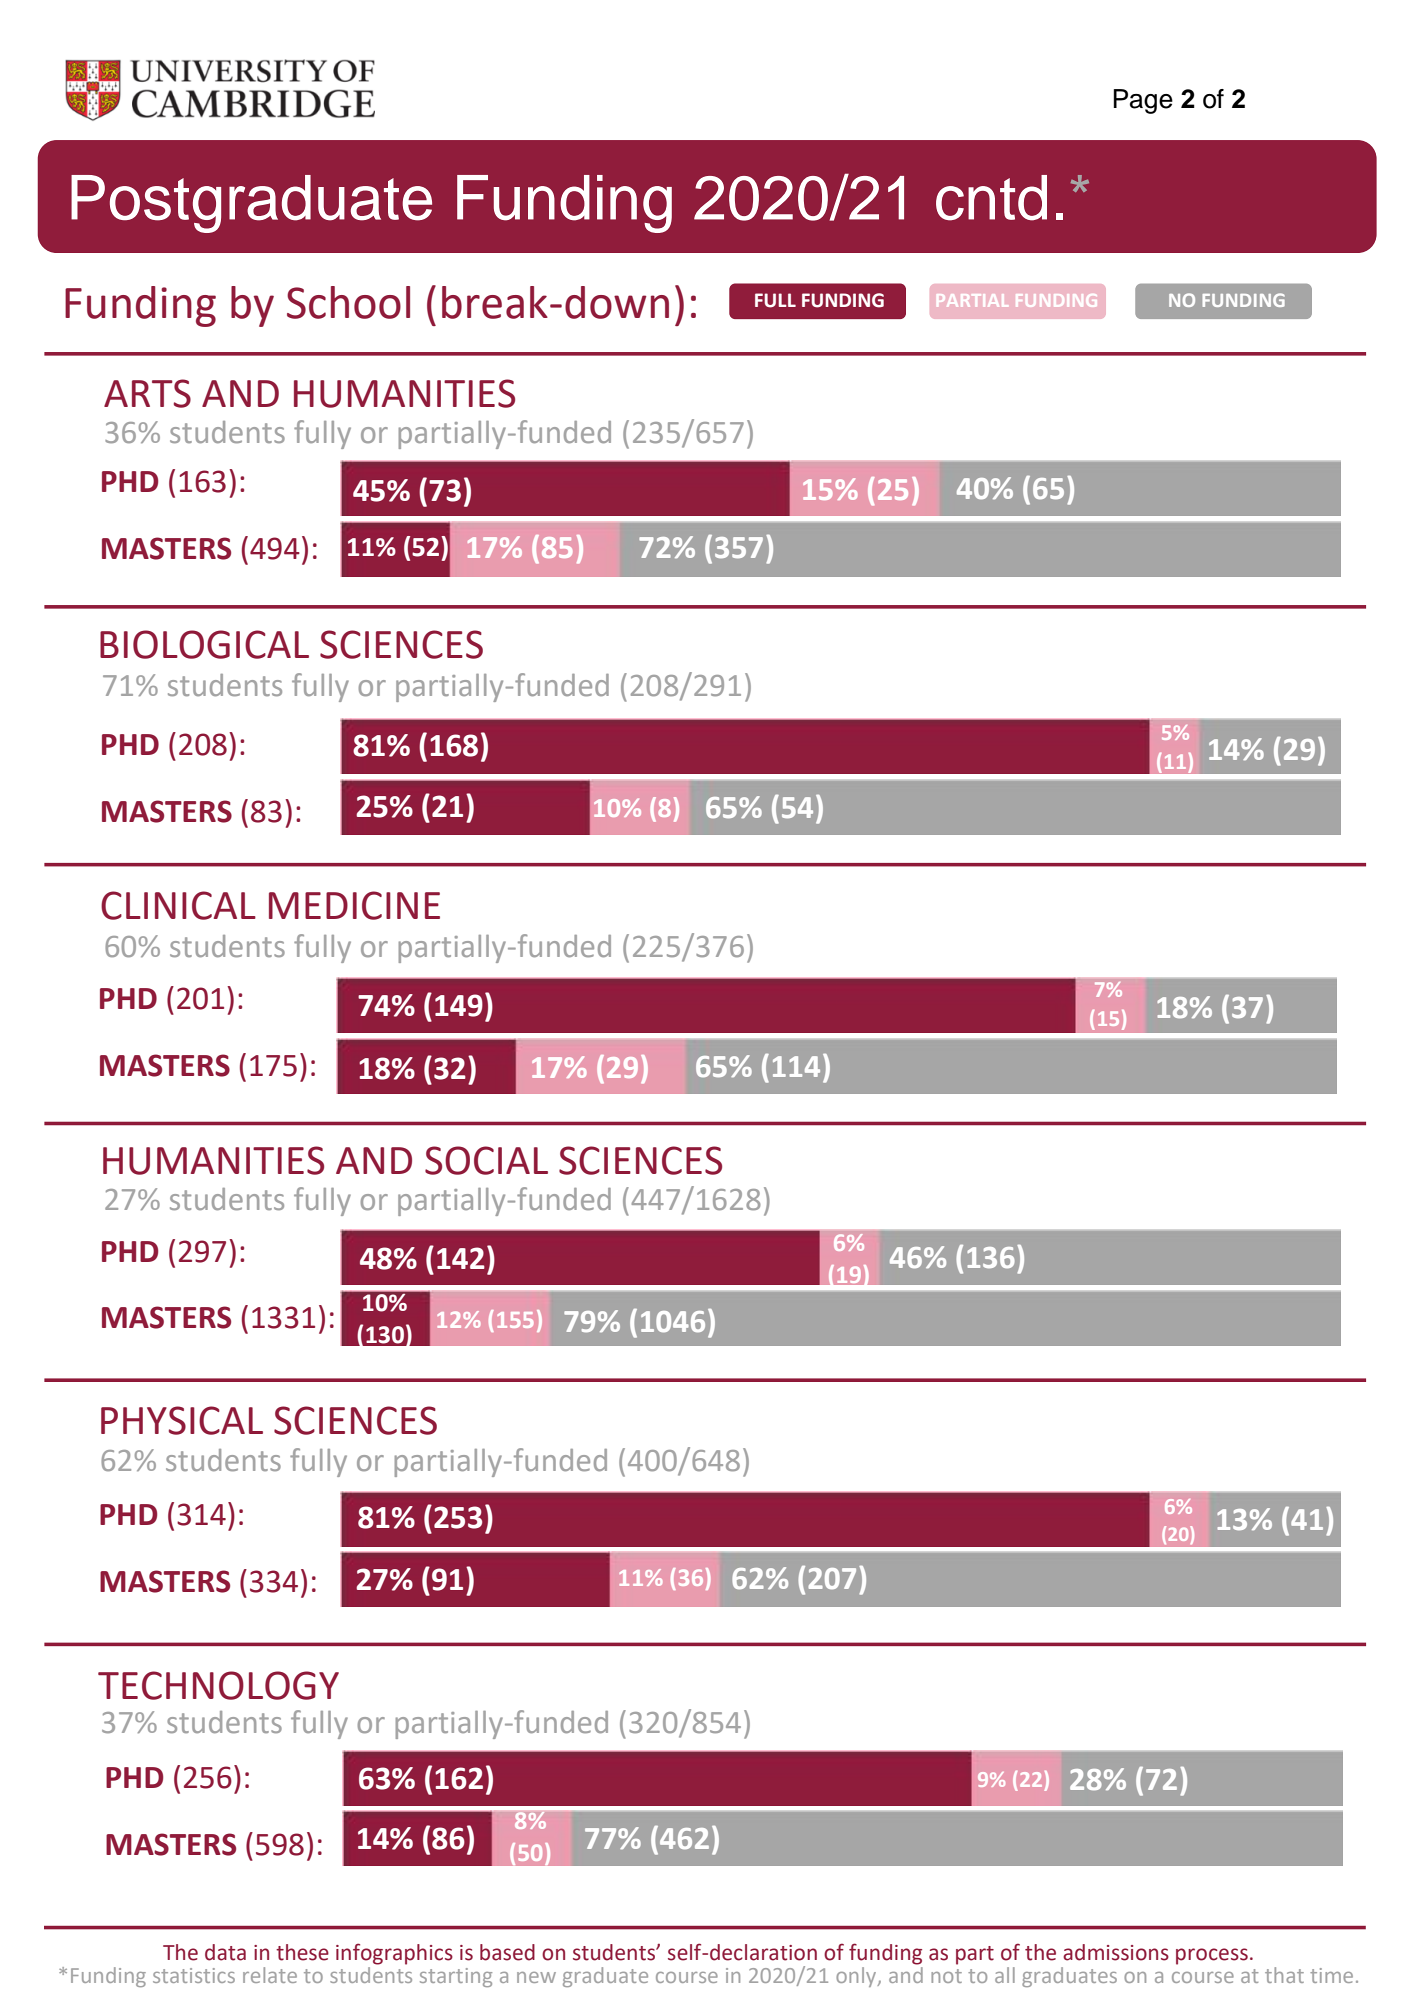 The width and height of the screenshot is (1417, 2004). Describe the element at coordinates (302, 1952) in the screenshot. I see `these` at that location.
